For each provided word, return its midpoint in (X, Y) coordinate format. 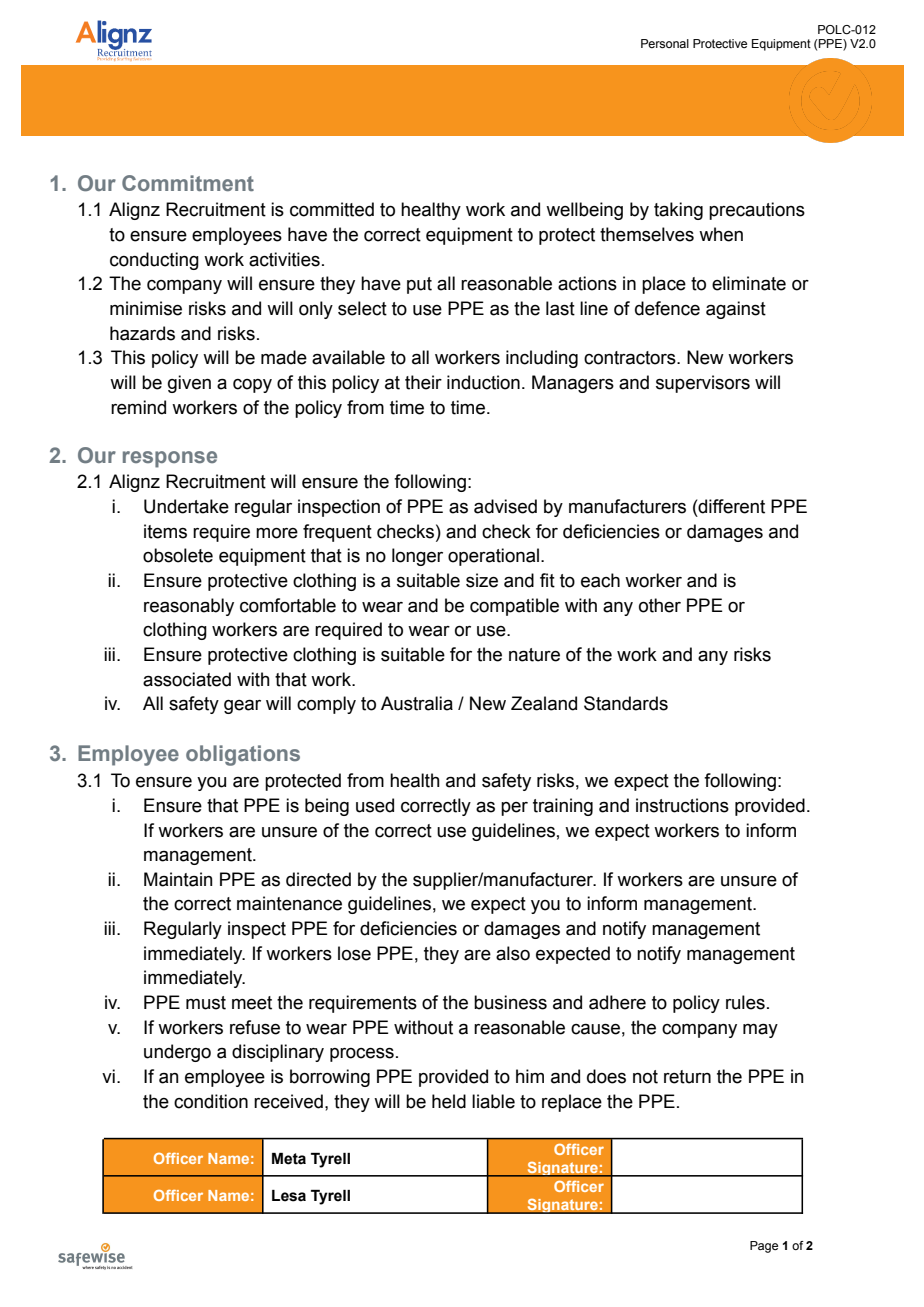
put (419, 285)
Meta (289, 1159)
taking (678, 211)
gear (242, 707)
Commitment (188, 183)
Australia (417, 703)
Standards (626, 703)
